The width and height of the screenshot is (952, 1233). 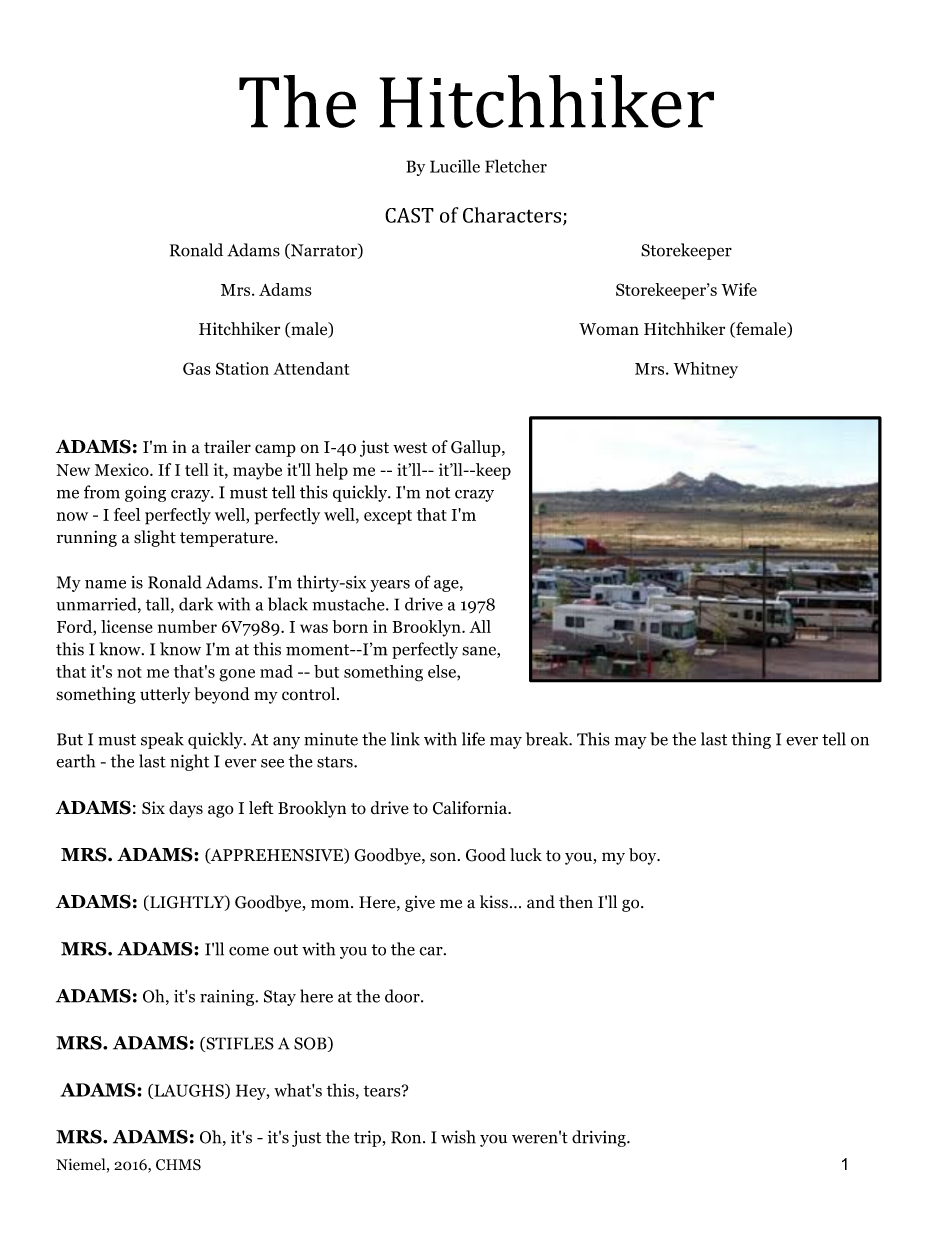 What do you see at coordinates (600, 1138) in the screenshot?
I see `driving` at bounding box center [600, 1138].
